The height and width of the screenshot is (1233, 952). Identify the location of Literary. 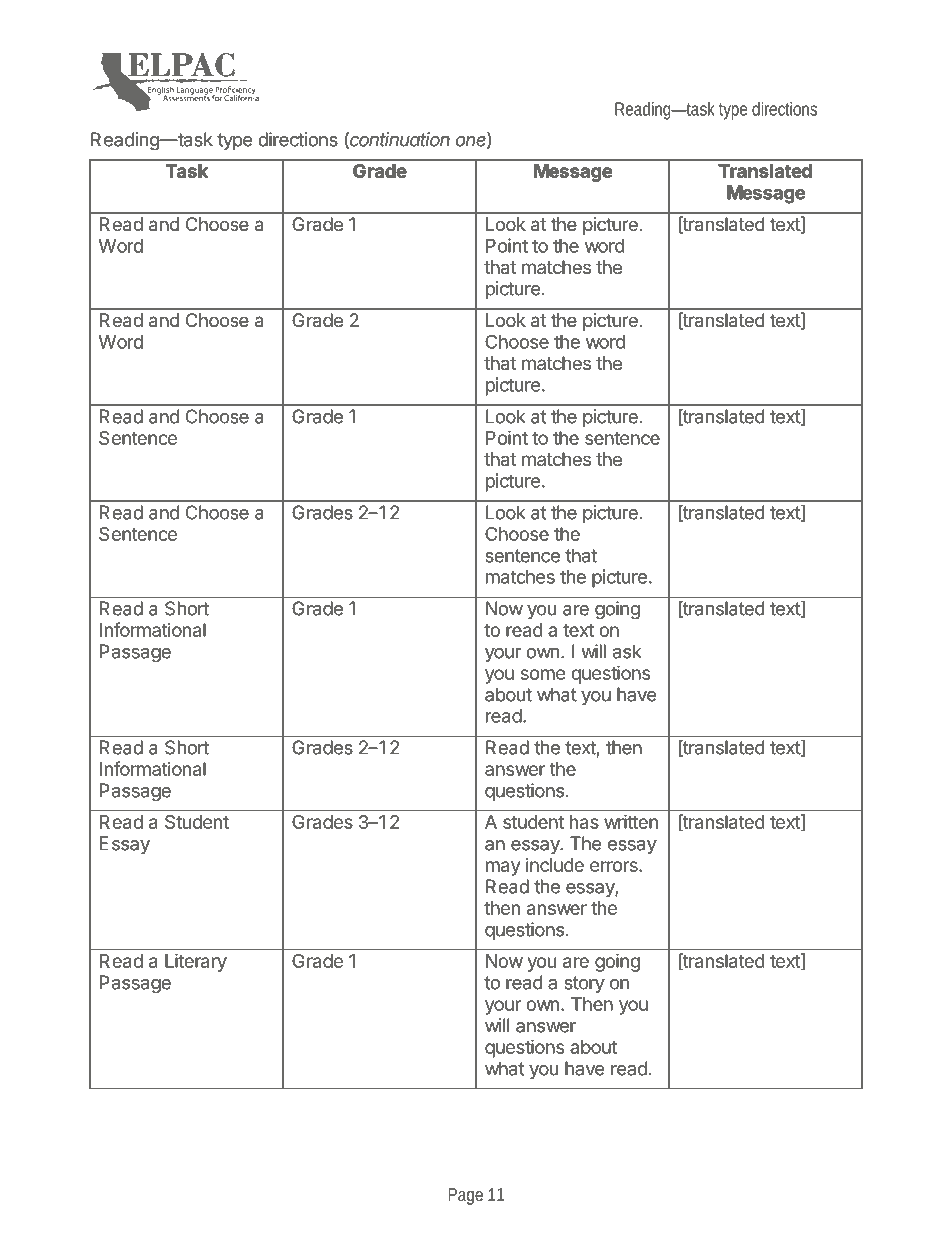
(196, 962).
